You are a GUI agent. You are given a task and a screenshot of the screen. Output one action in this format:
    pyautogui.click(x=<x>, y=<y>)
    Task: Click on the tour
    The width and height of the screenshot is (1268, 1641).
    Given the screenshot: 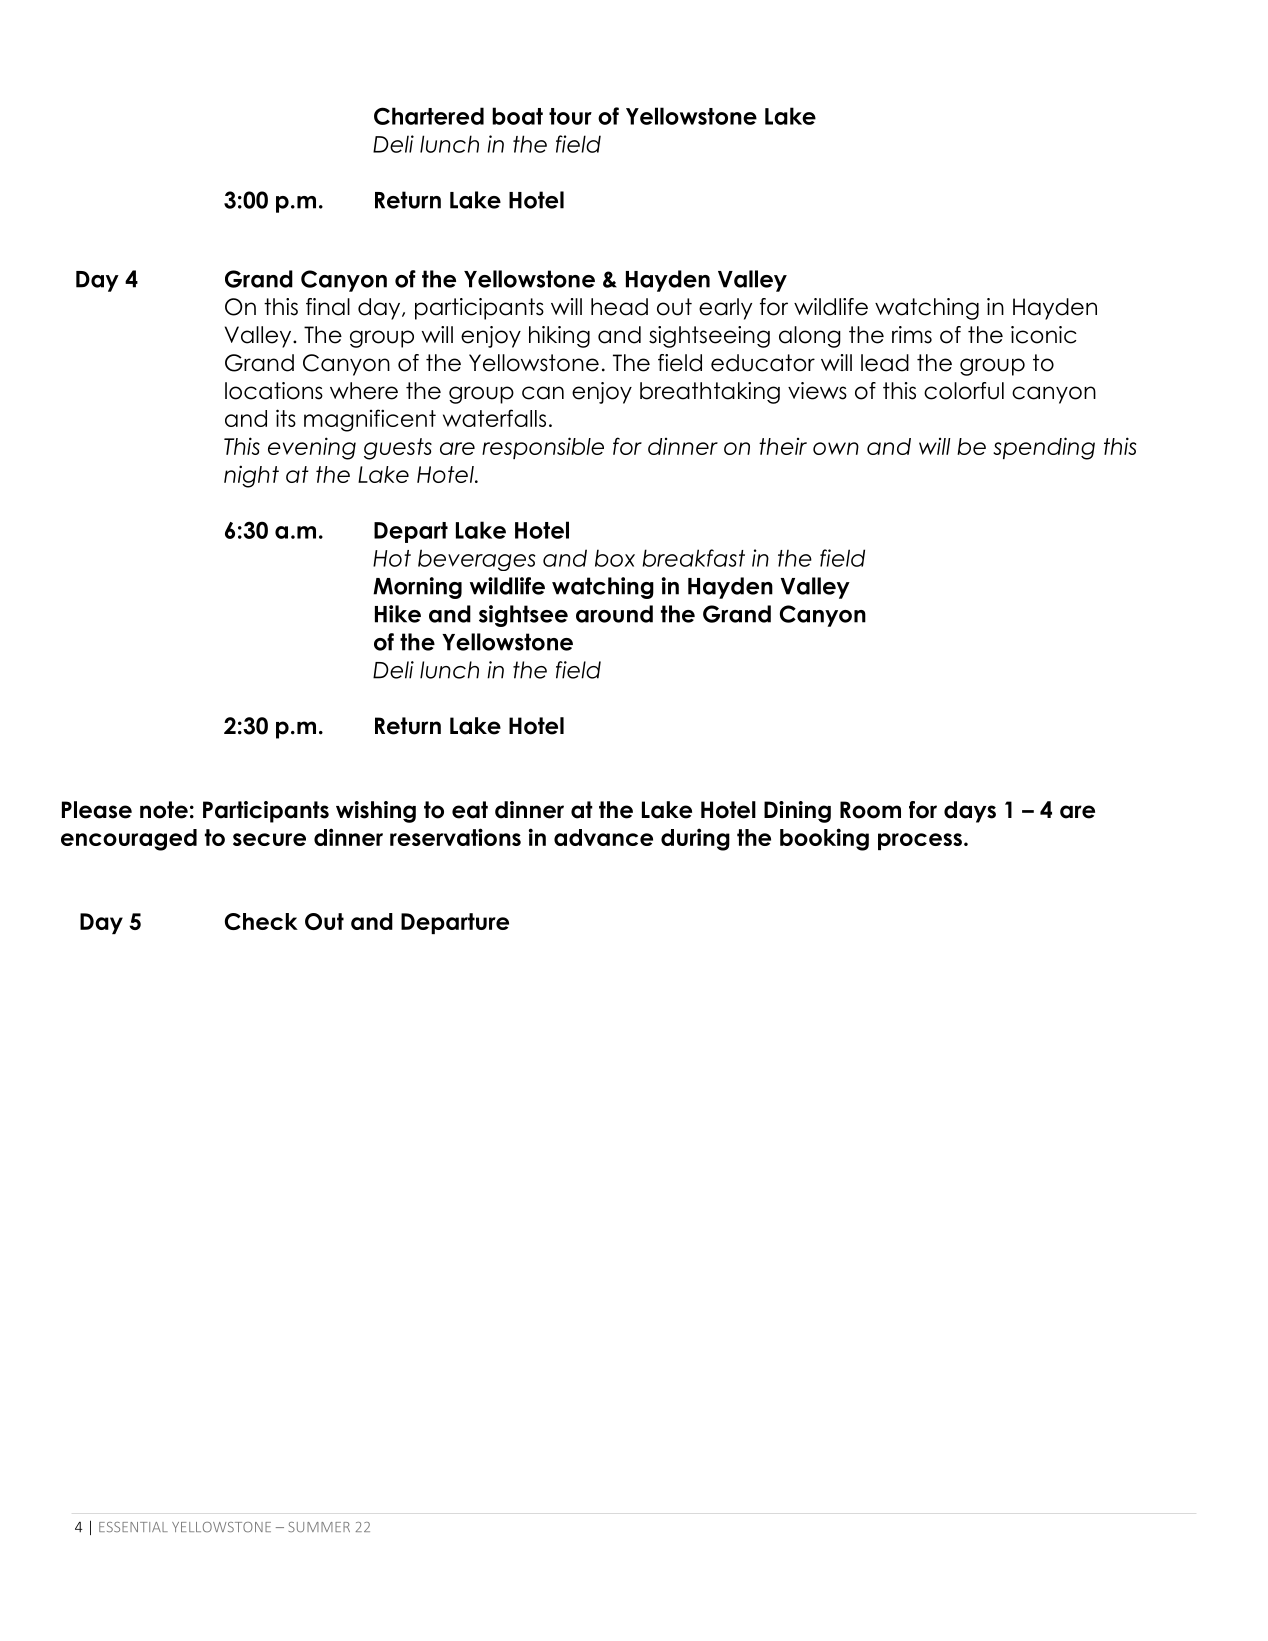 What is the action you would take?
    pyautogui.click(x=570, y=116)
